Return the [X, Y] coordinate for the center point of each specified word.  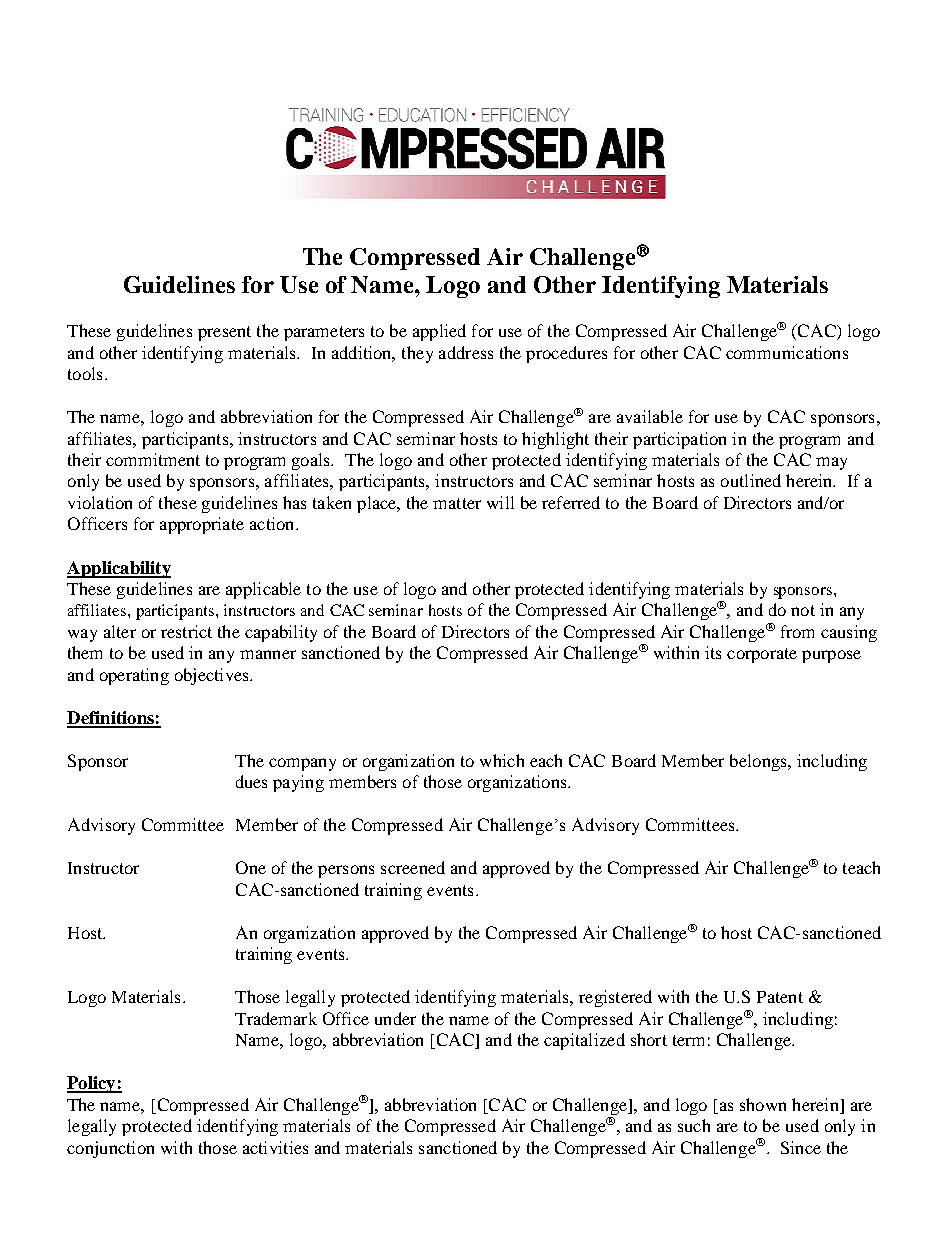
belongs [759, 762]
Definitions [111, 719]
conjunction [110, 1149]
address [466, 352]
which [502, 760]
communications [787, 352]
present [224, 333]
